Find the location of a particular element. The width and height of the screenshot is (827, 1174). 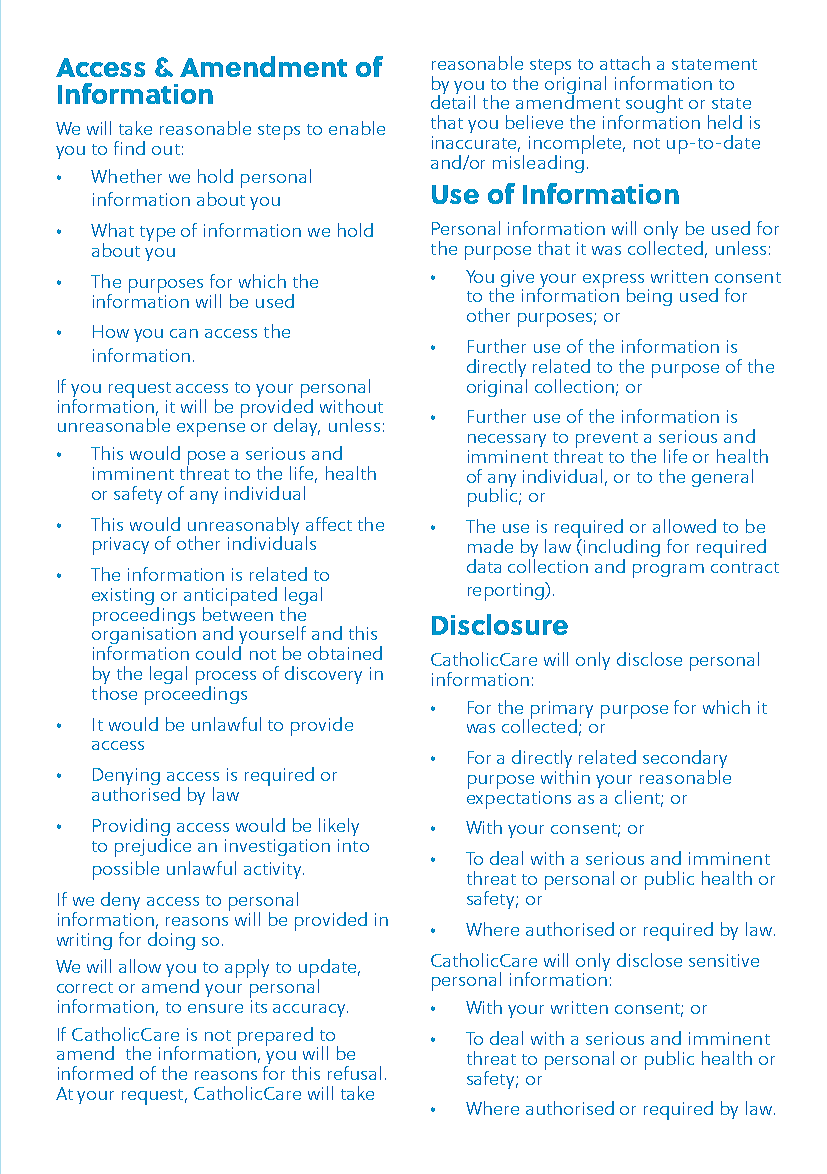

secondary is located at coordinates (685, 760).
